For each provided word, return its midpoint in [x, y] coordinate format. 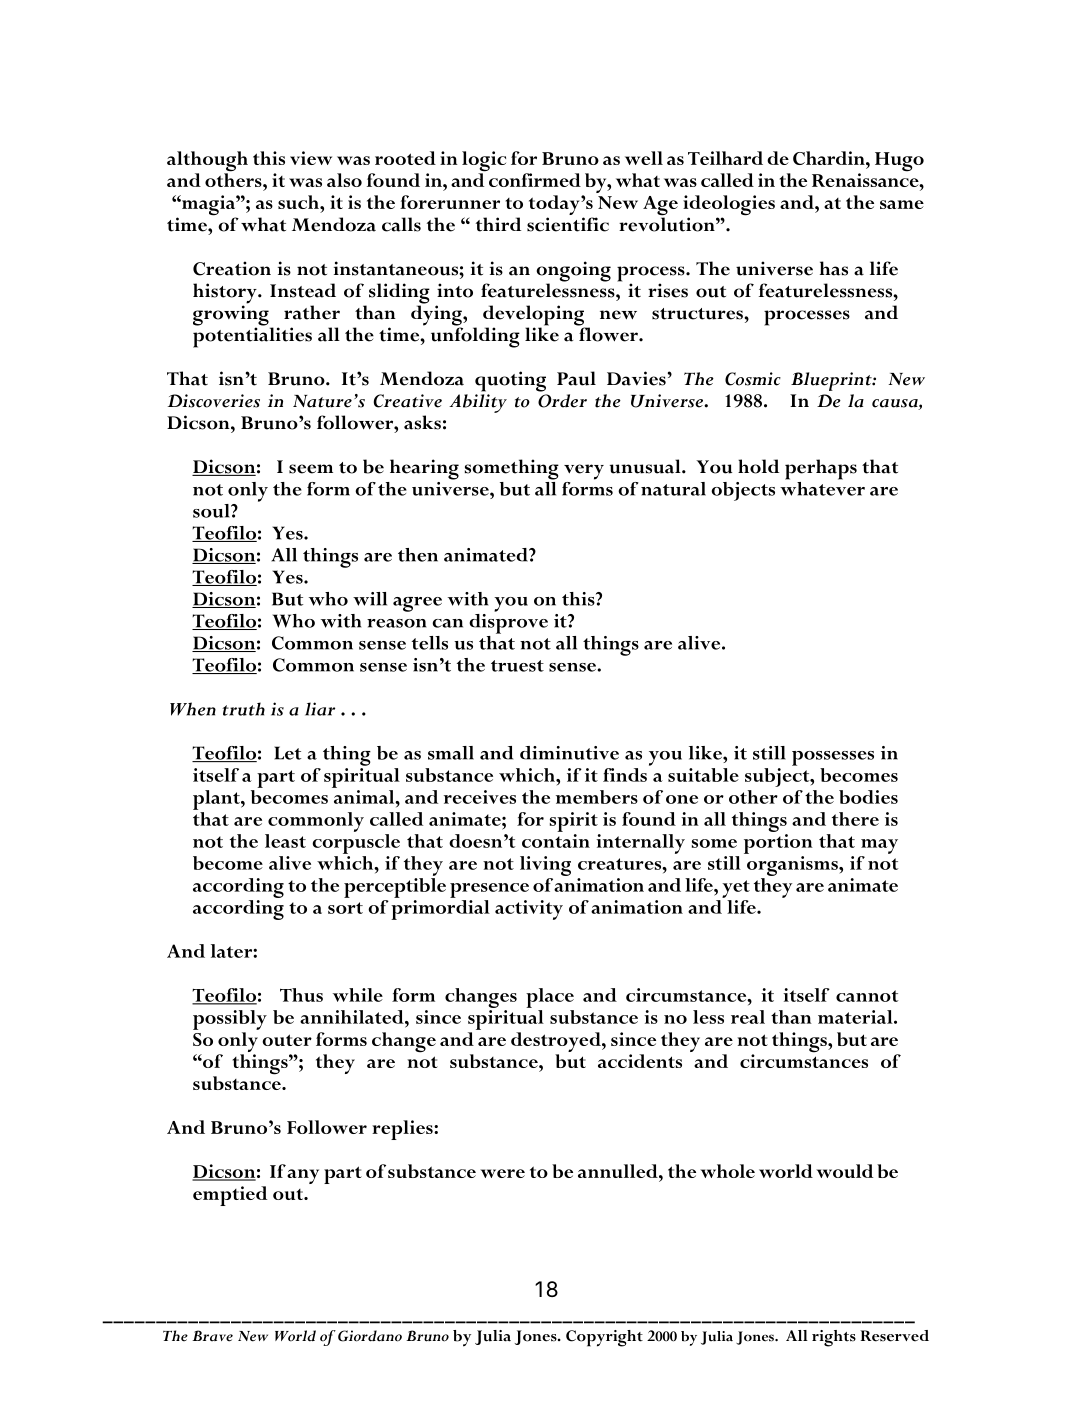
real [748, 1017]
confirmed [535, 180]
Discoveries [214, 401]
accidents [640, 1061]
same [902, 204]
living [545, 866]
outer [287, 1040]
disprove [508, 622]
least [285, 841]
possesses [833, 758]
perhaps [821, 469]
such [299, 202]
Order [562, 401]
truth [244, 709]
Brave [212, 1336]
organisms [793, 866]
